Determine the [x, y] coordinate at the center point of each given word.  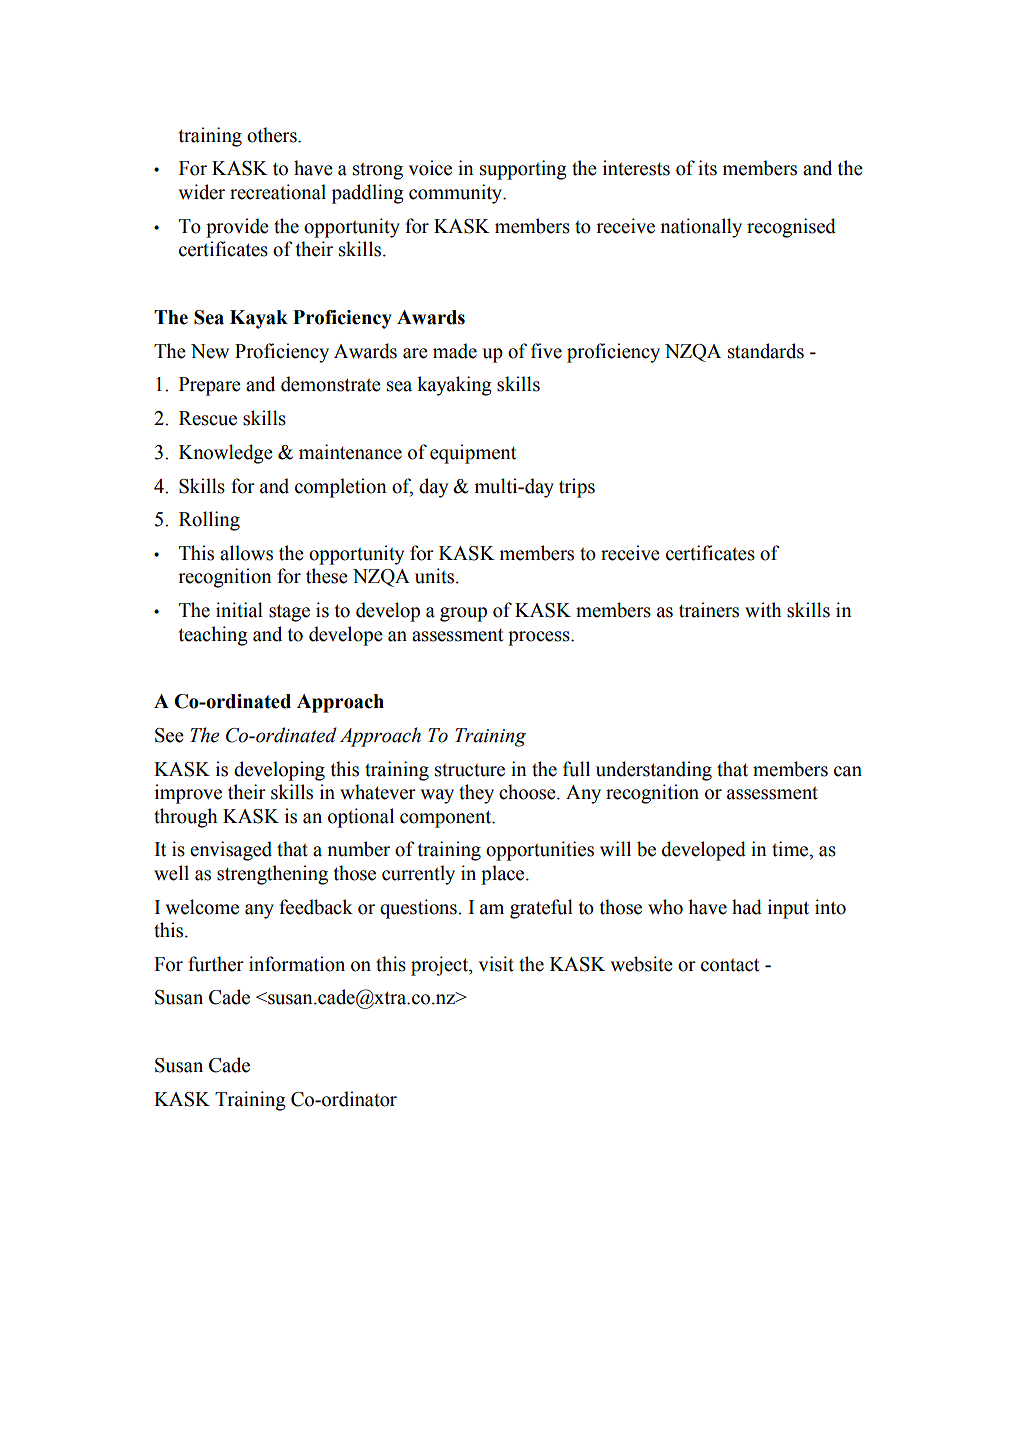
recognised [791, 228]
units [436, 576]
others [273, 135]
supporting [523, 170]
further [216, 964]
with [763, 610]
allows [246, 553]
